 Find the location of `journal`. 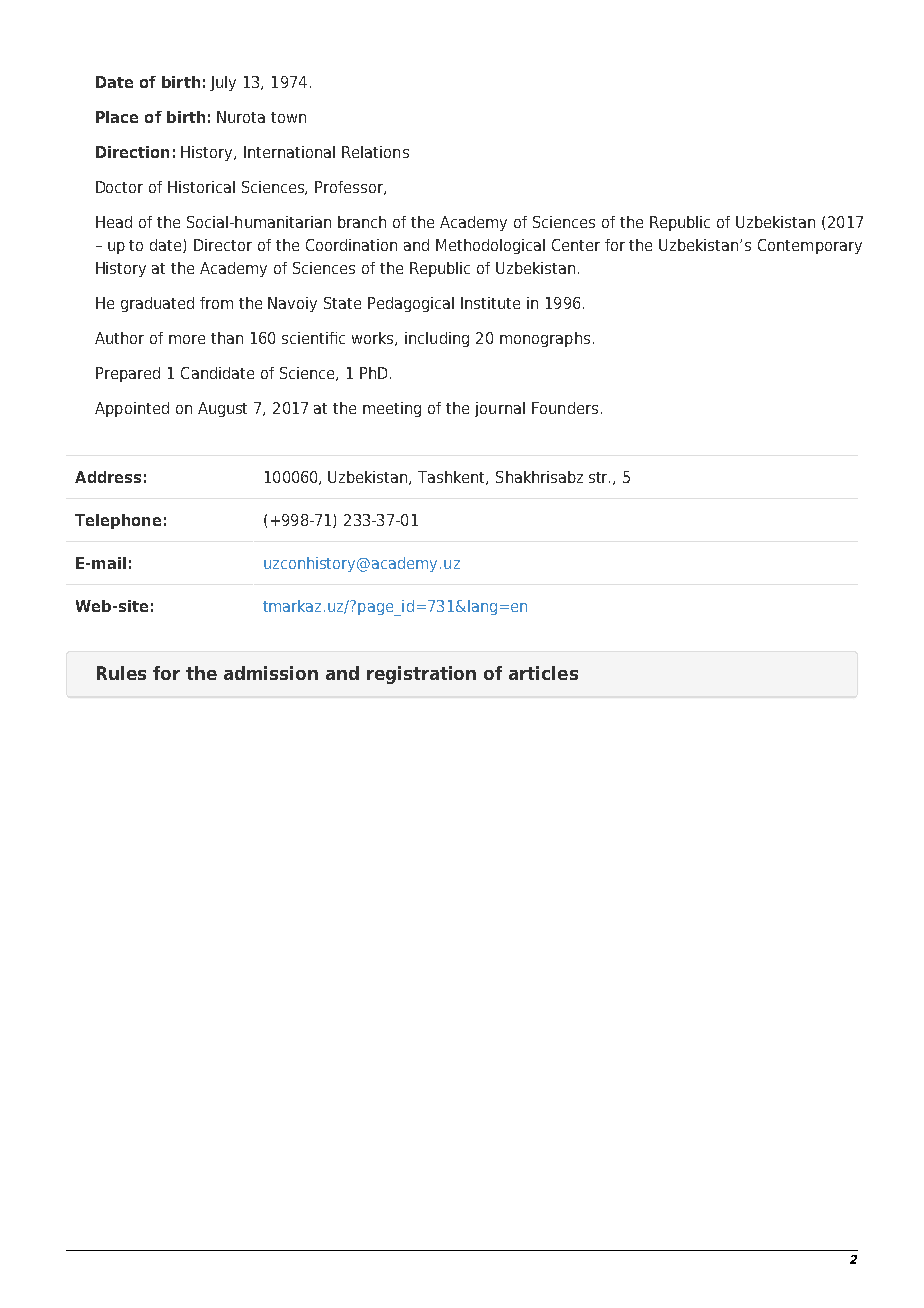

journal is located at coordinates (500, 409).
